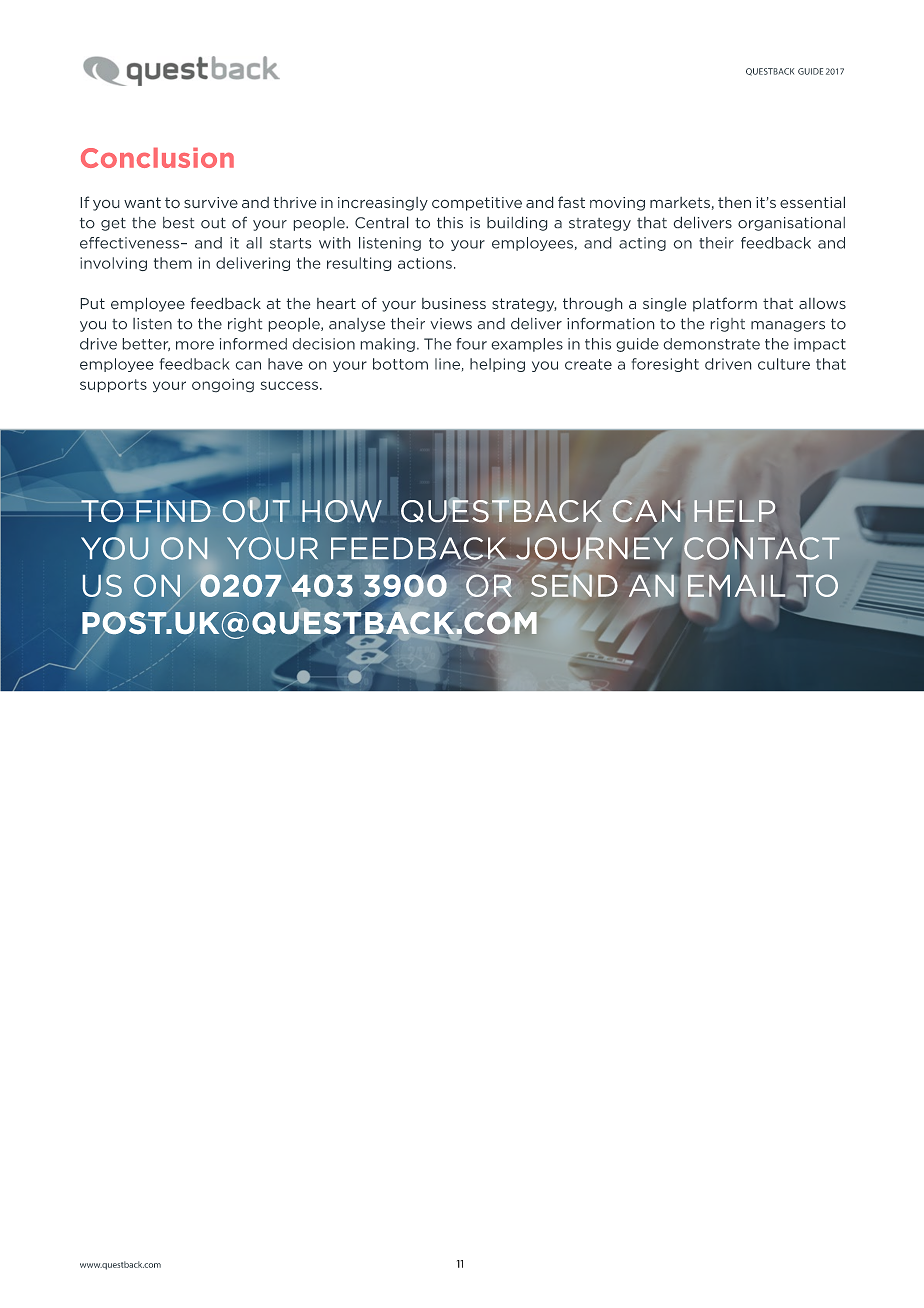 The height and width of the document is (1308, 924). I want to click on business, so click(454, 303).
